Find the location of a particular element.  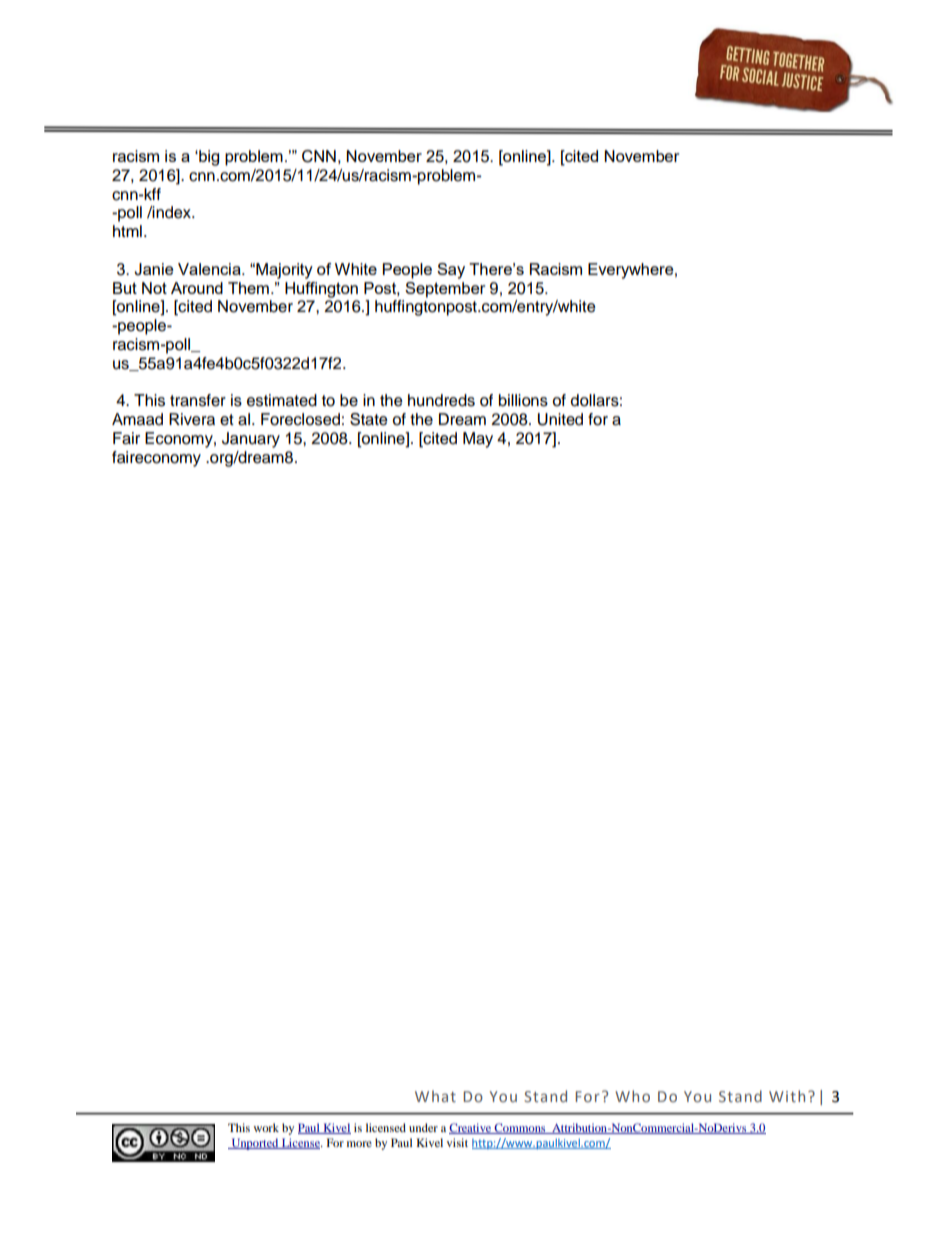

Say is located at coordinates (451, 271).
